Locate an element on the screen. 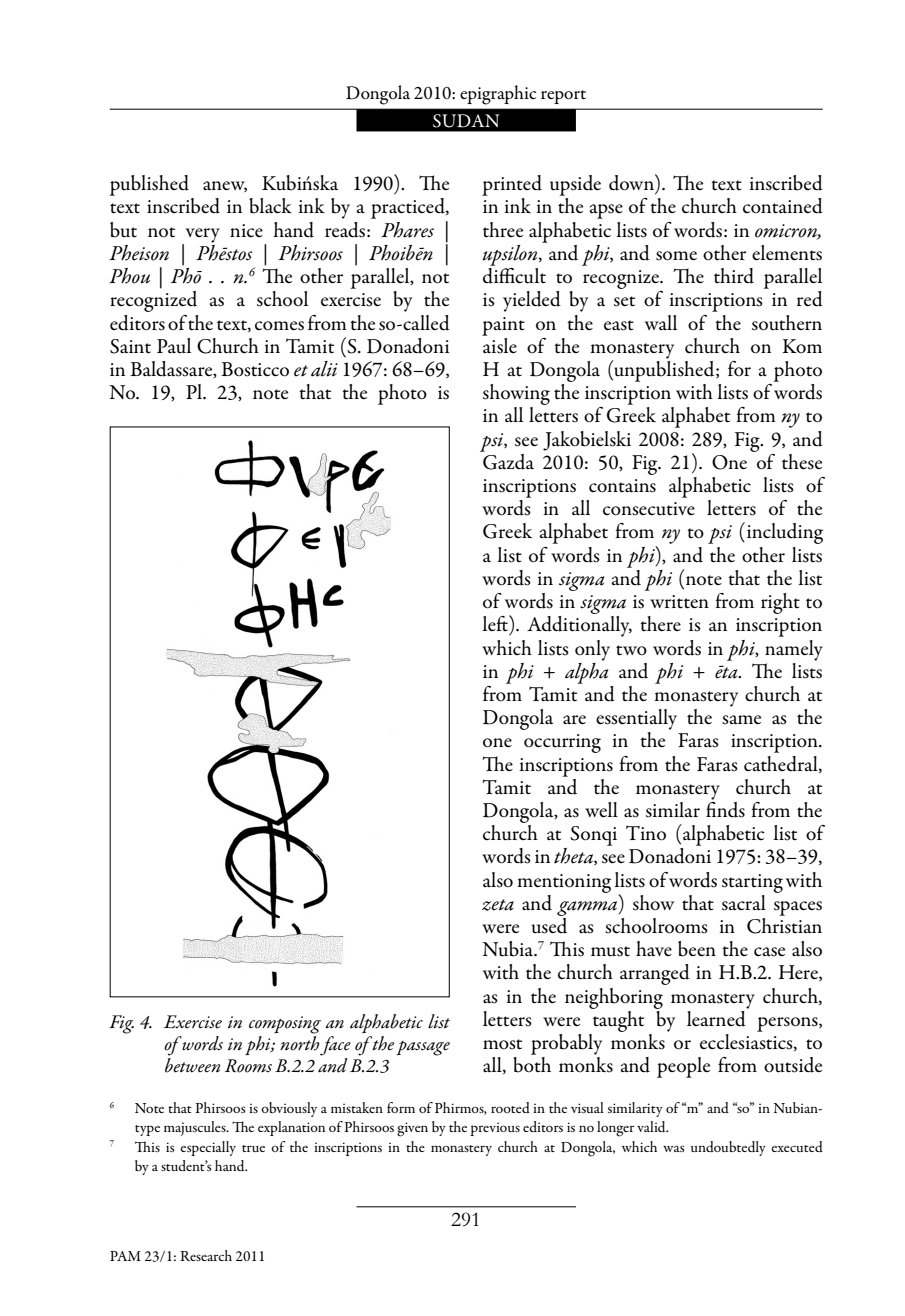 The image size is (905, 1316). printed is located at coordinates (512, 185).
